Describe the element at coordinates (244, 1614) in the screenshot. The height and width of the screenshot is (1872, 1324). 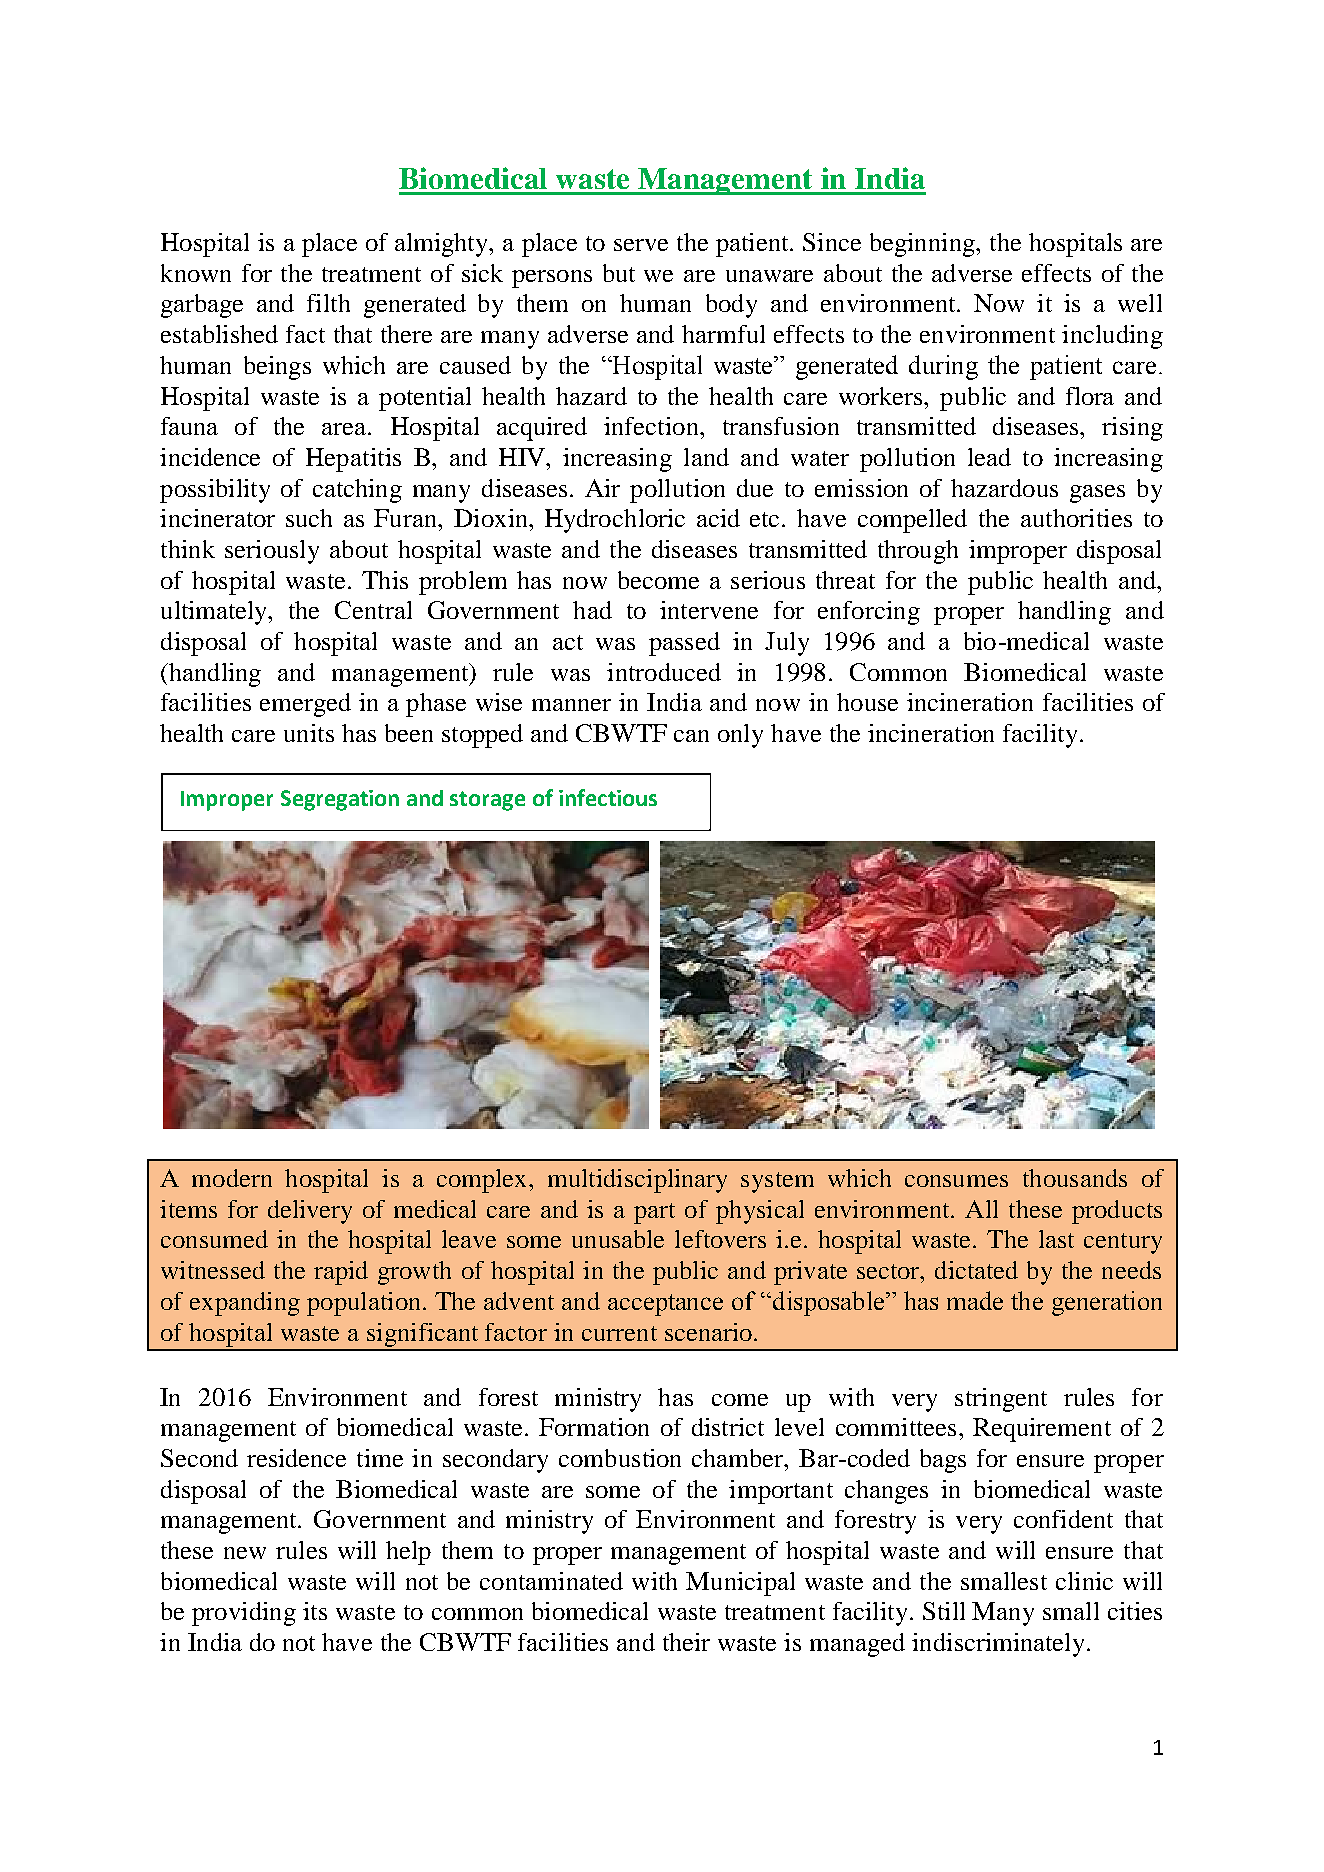
I see `providing` at that location.
